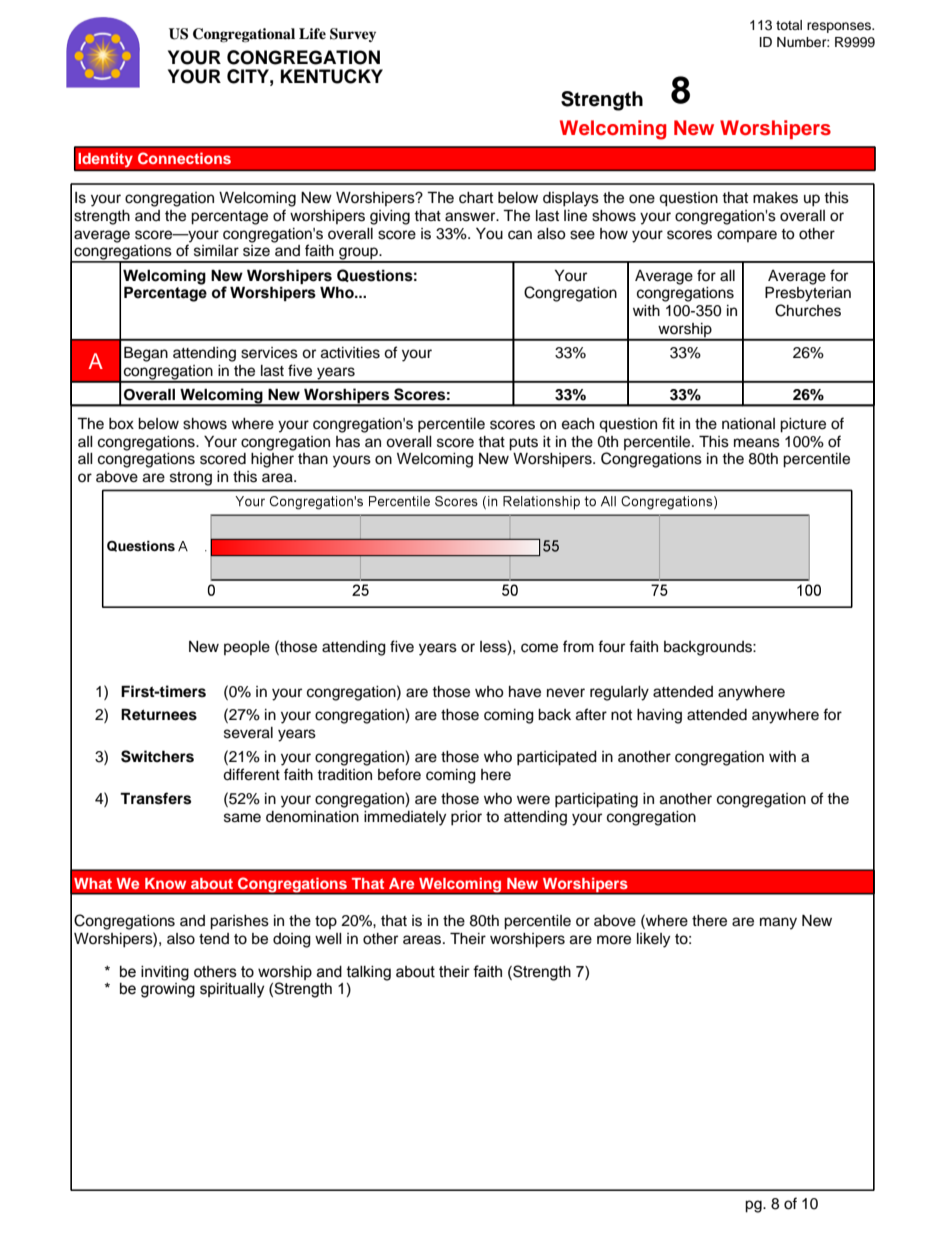  What do you see at coordinates (789, 25) in the screenshot?
I see `total` at bounding box center [789, 25].
